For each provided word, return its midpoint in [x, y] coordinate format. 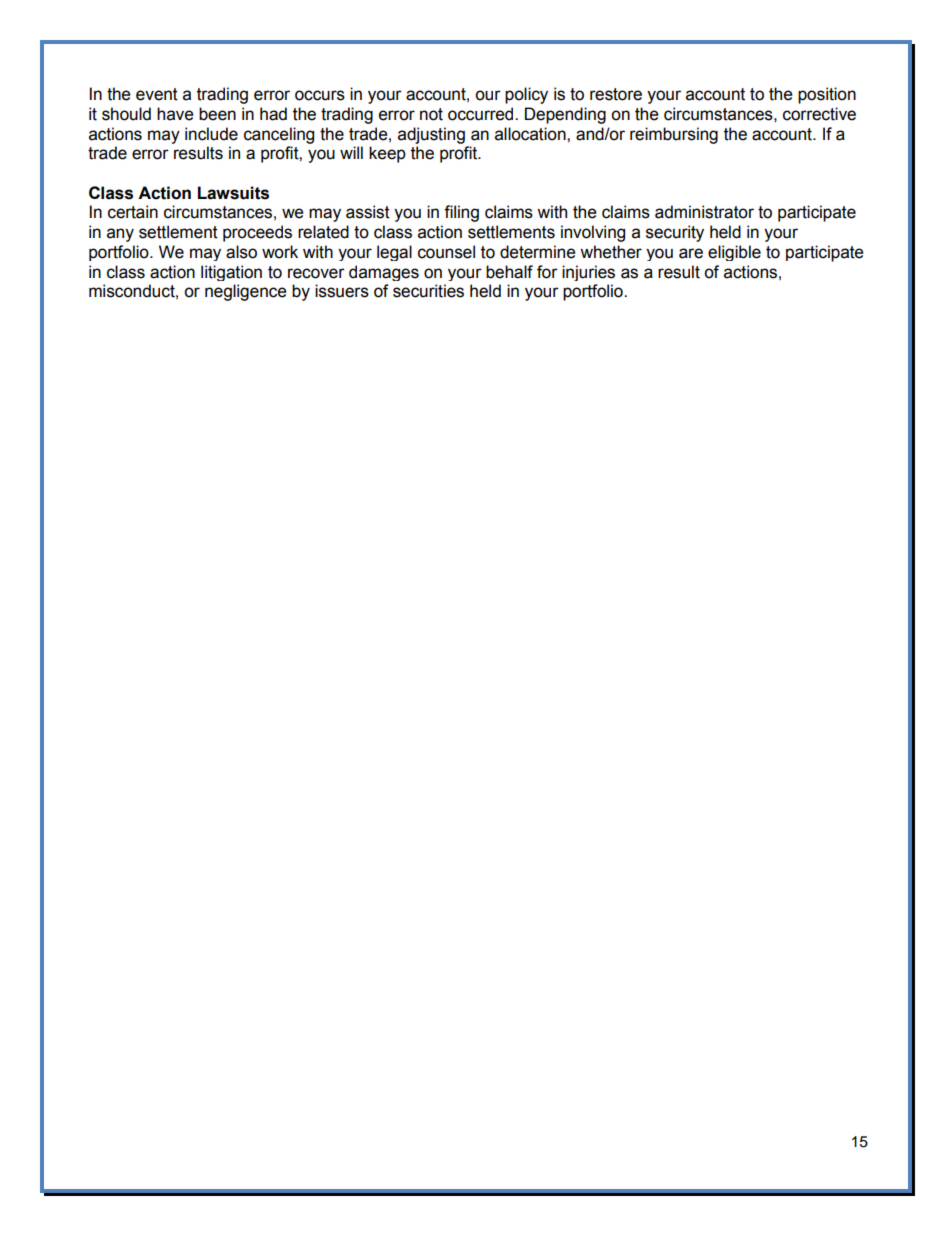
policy [526, 95]
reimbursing [674, 135]
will [351, 152]
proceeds [257, 233]
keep [387, 154]
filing [461, 213]
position [827, 95]
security [675, 233]
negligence [246, 292]
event [157, 94]
